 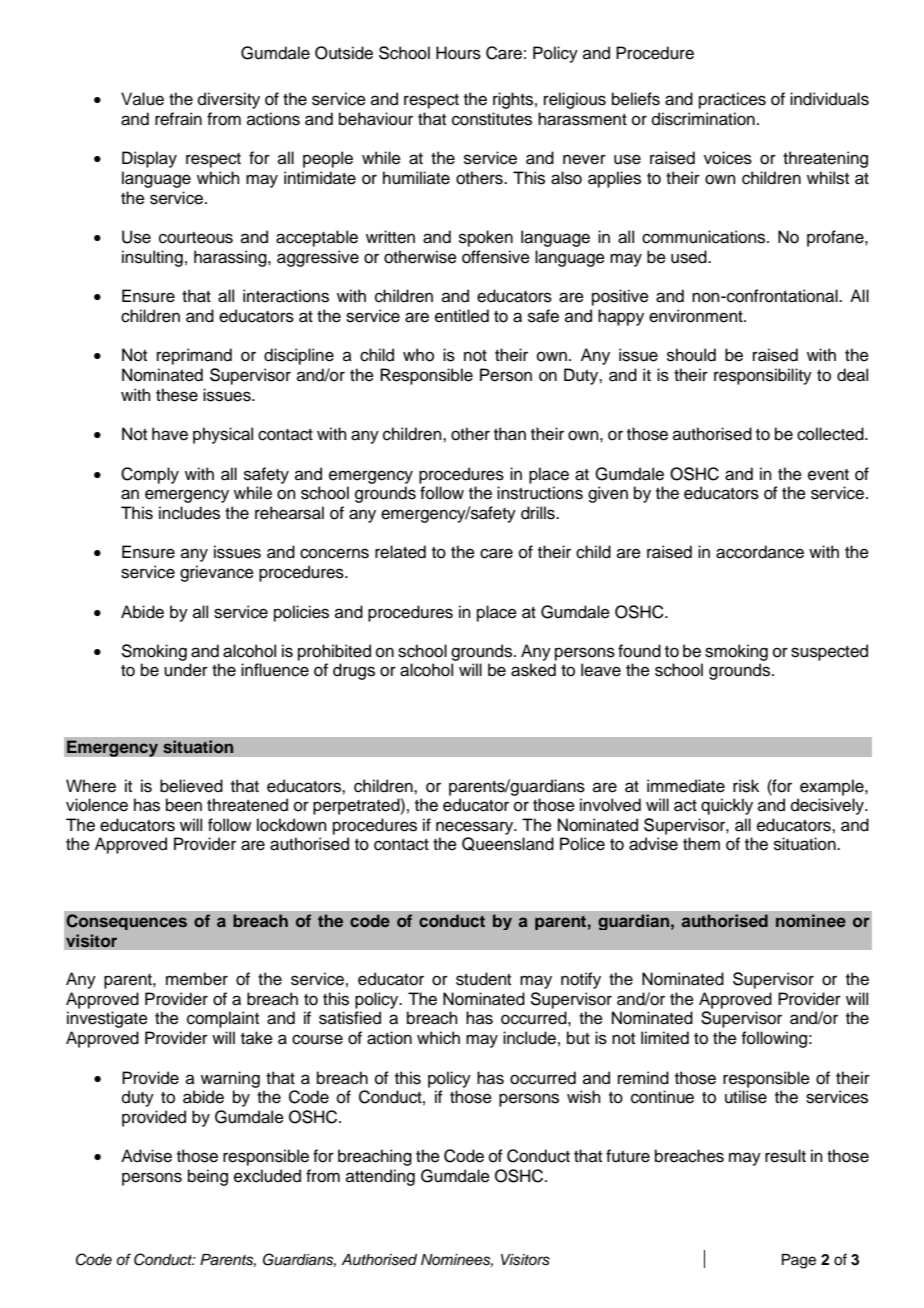 I want to click on constitutes, so click(x=492, y=119).
